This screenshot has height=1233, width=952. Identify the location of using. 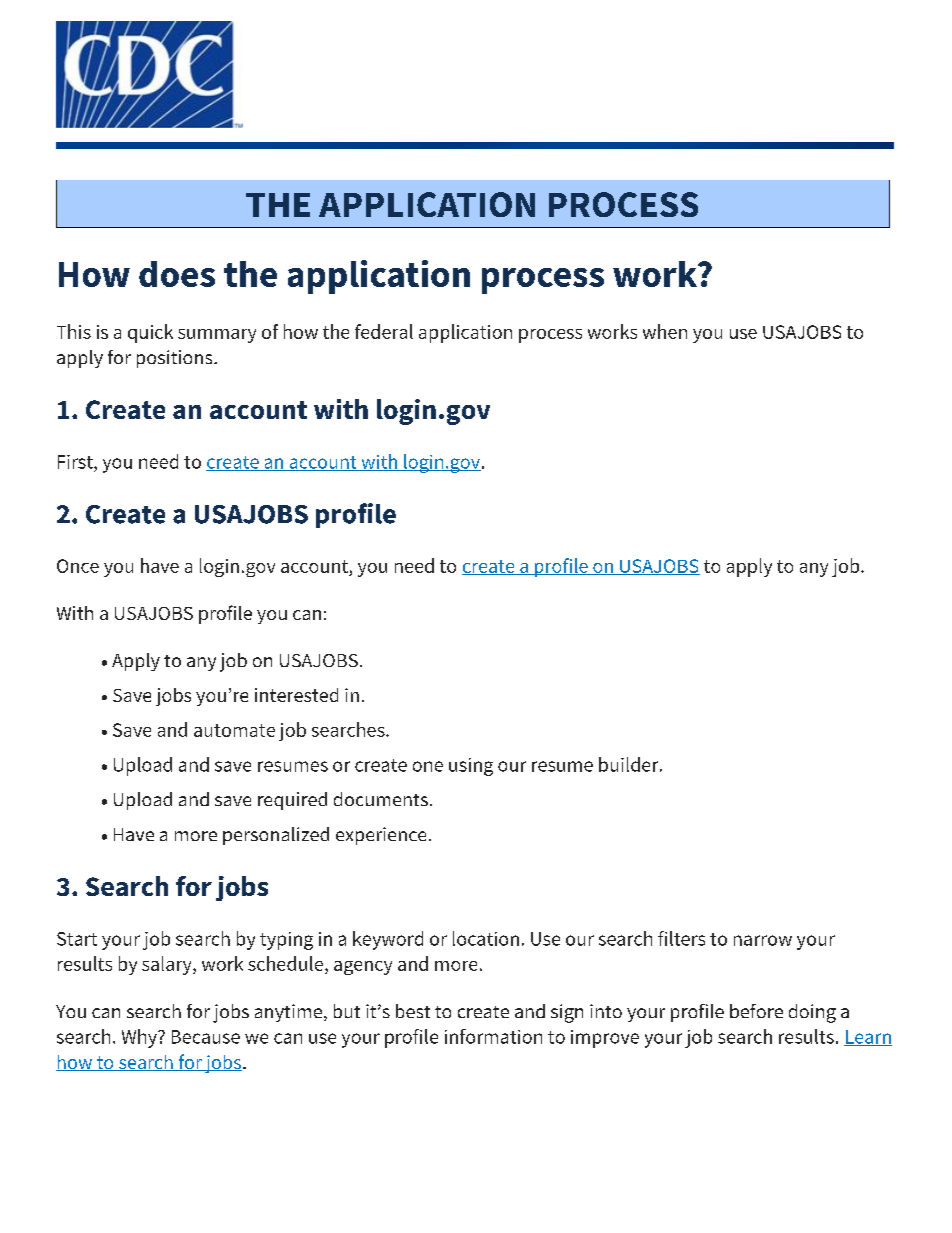
(471, 767).
